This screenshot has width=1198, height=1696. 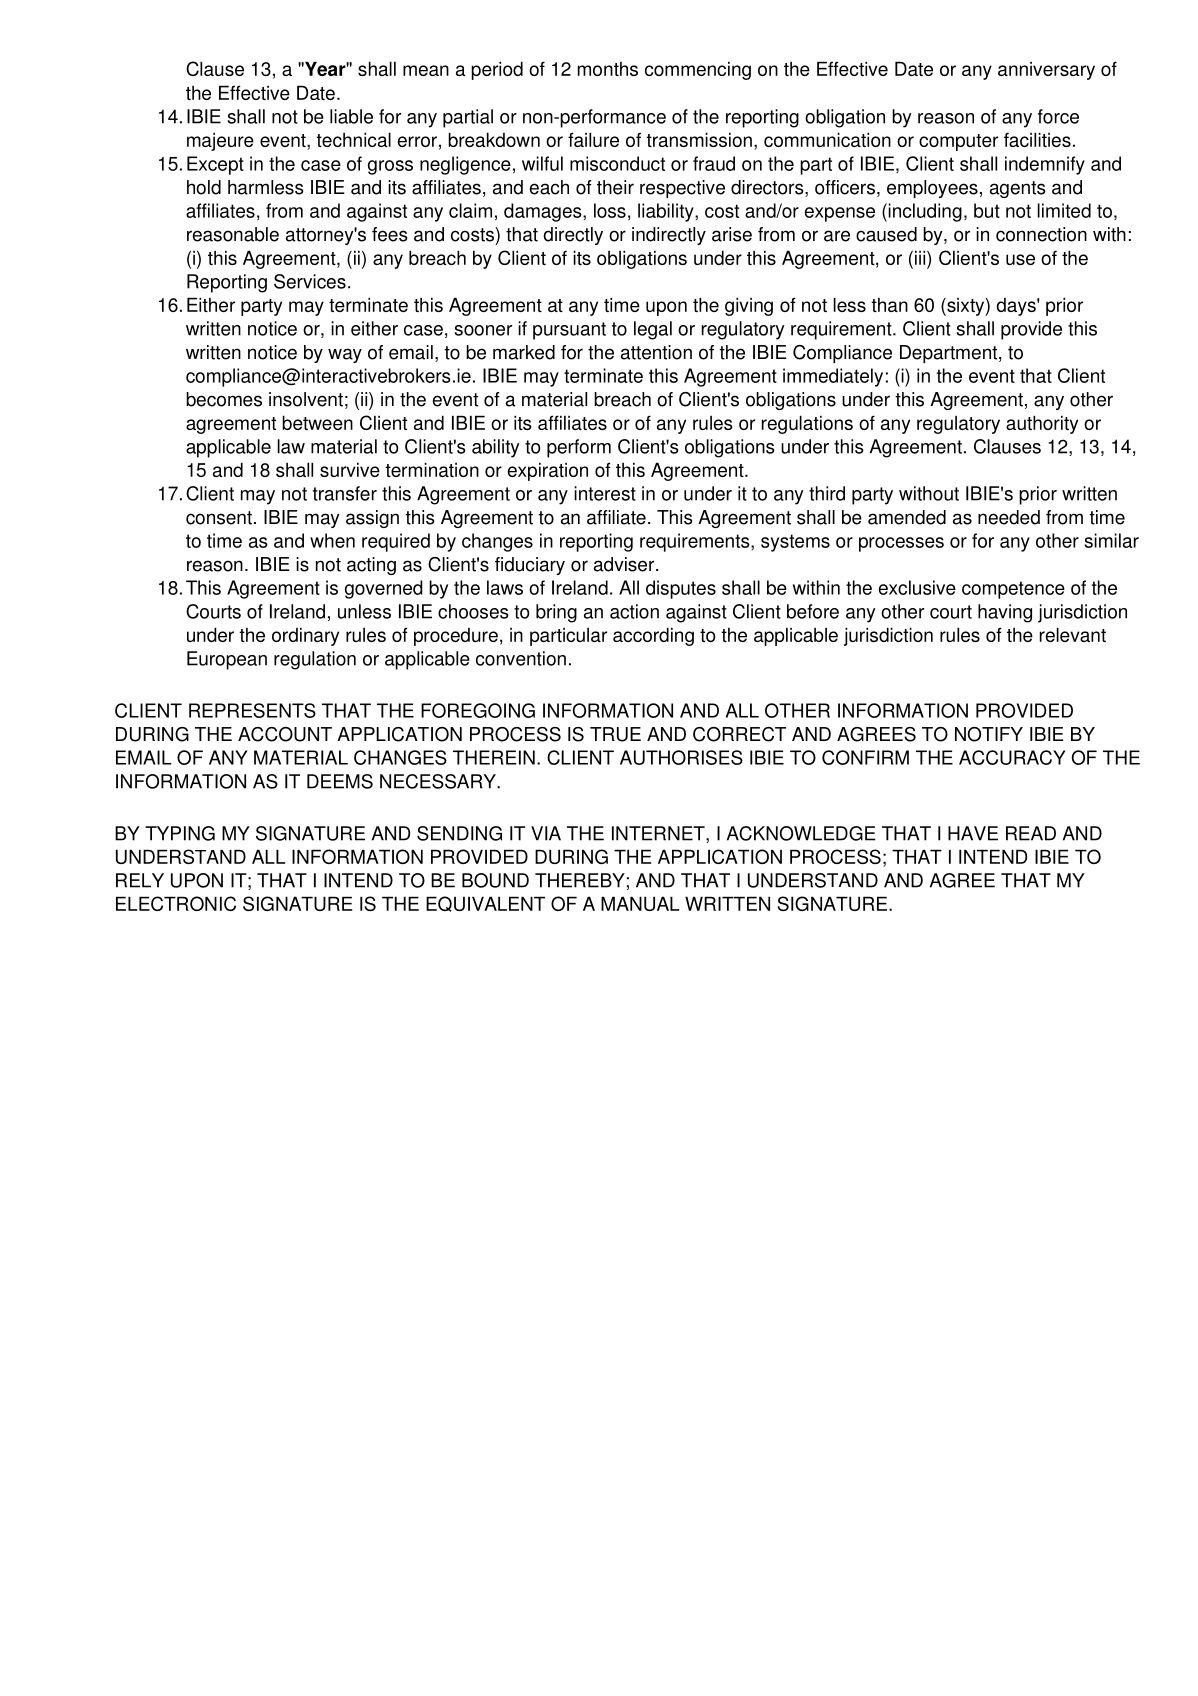 What do you see at coordinates (1046, 71) in the screenshot?
I see `anniversary` at bounding box center [1046, 71].
